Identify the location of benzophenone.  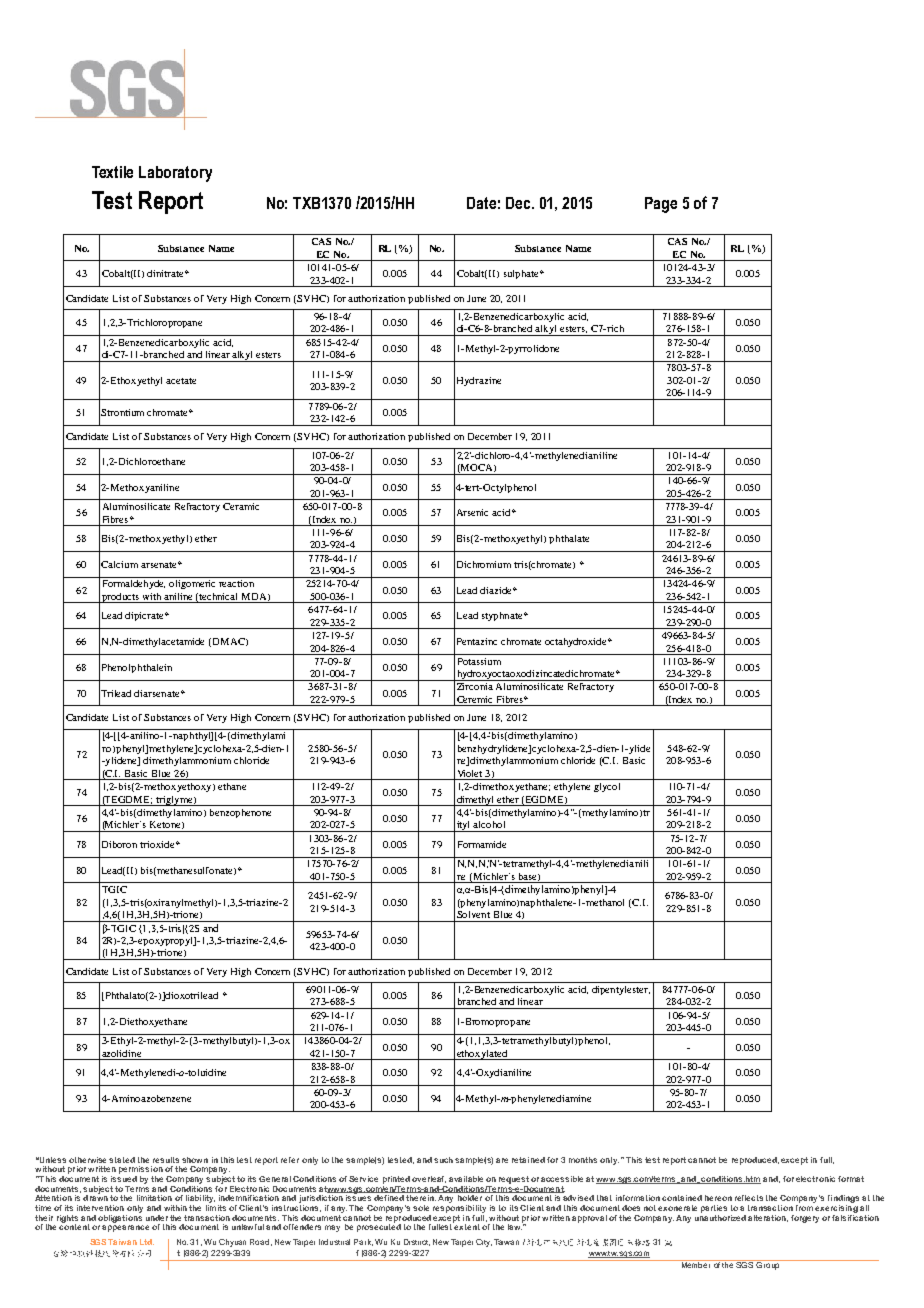
(240, 813).
